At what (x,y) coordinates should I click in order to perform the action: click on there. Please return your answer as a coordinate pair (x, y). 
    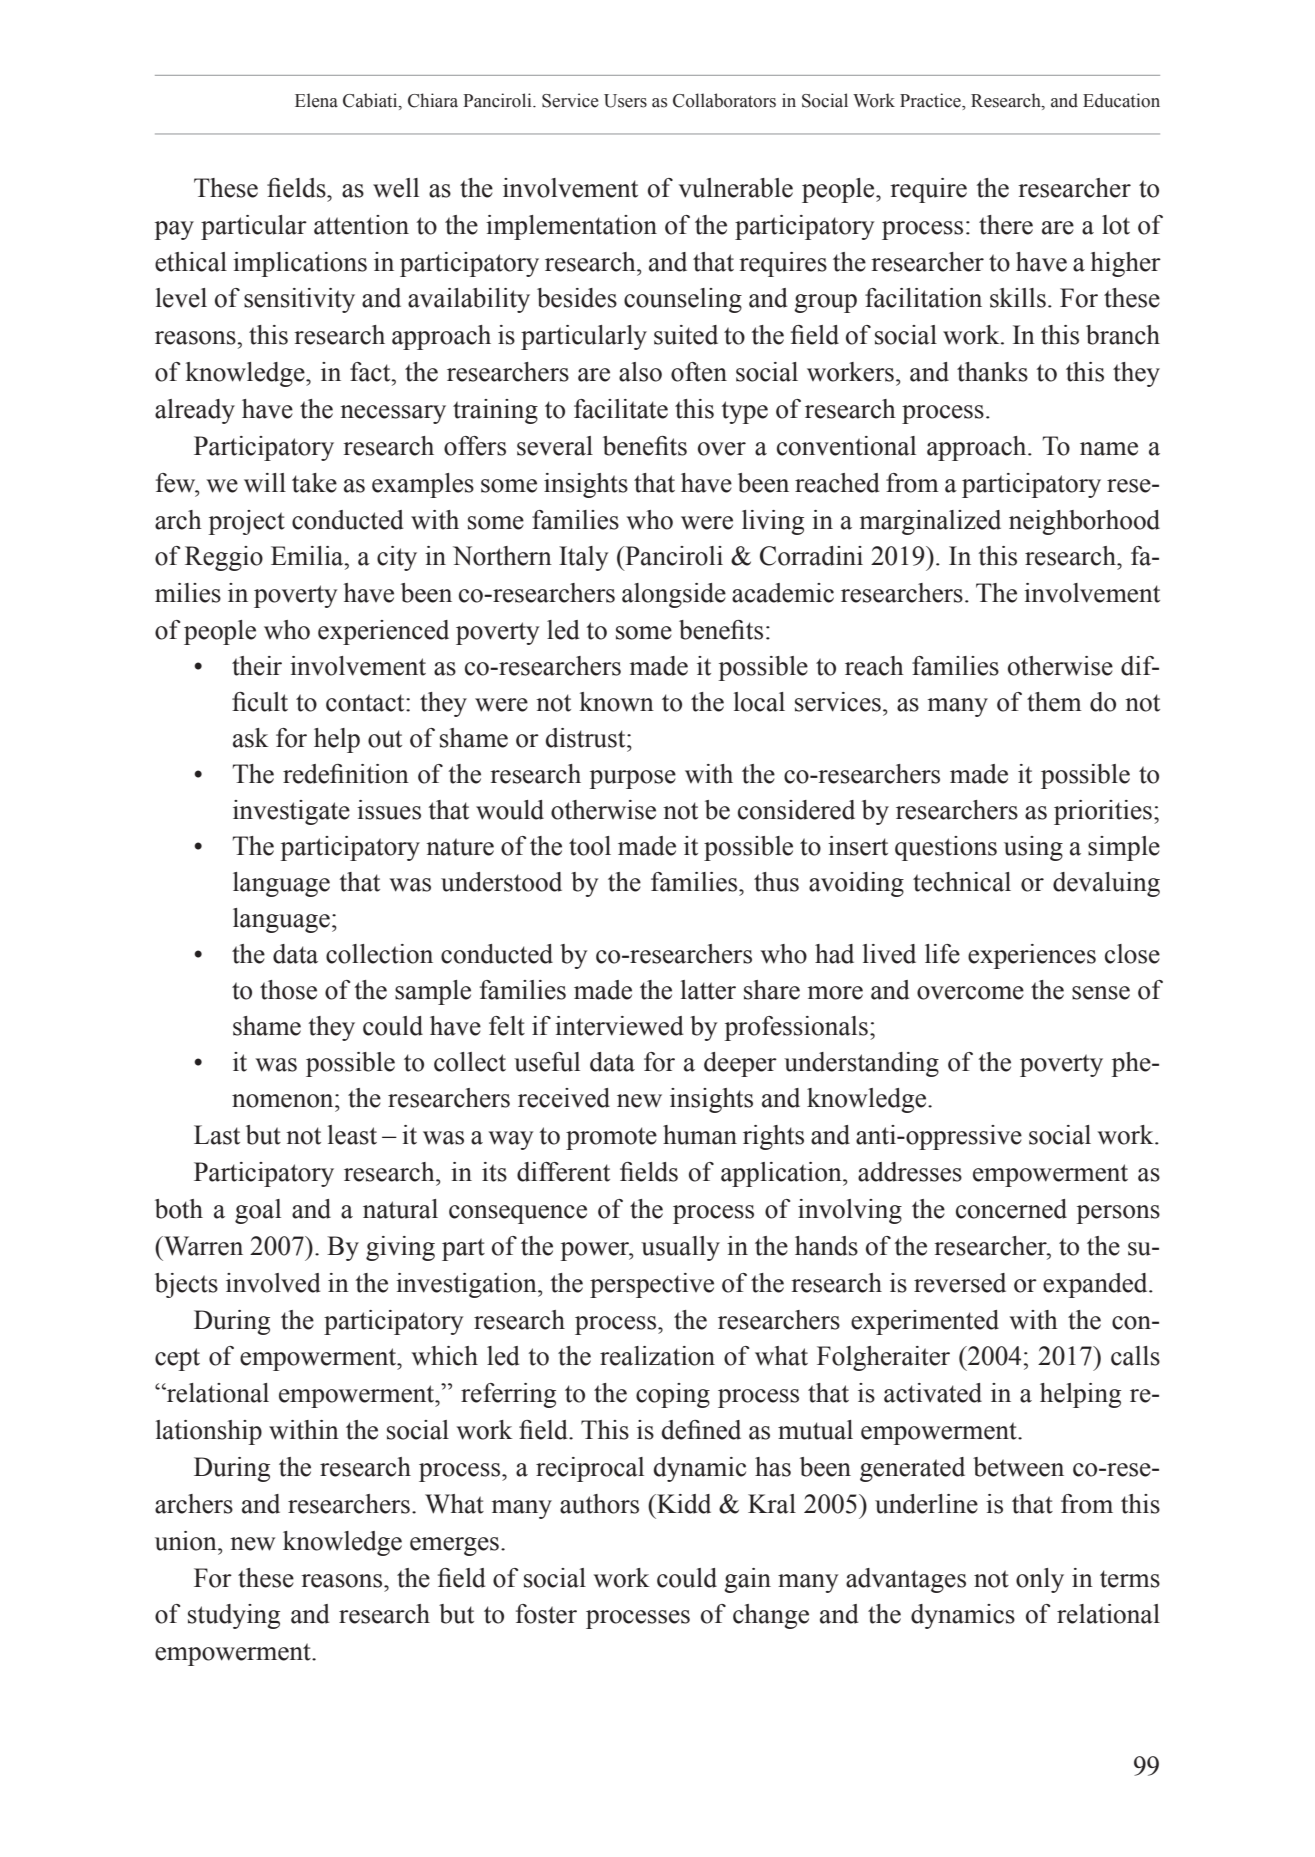
    Looking at the image, I should click on (1006, 225).
